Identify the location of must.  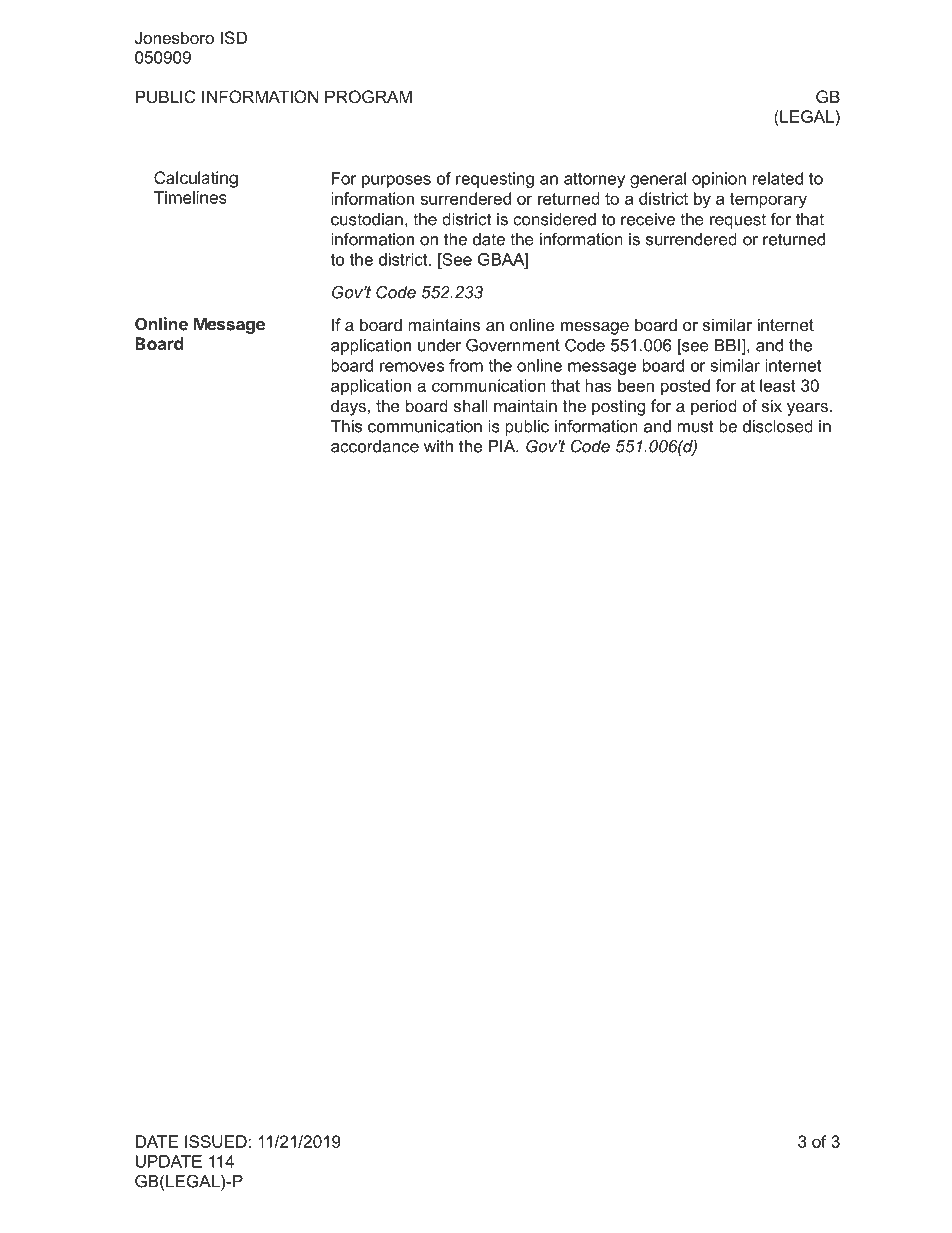
(695, 426).
